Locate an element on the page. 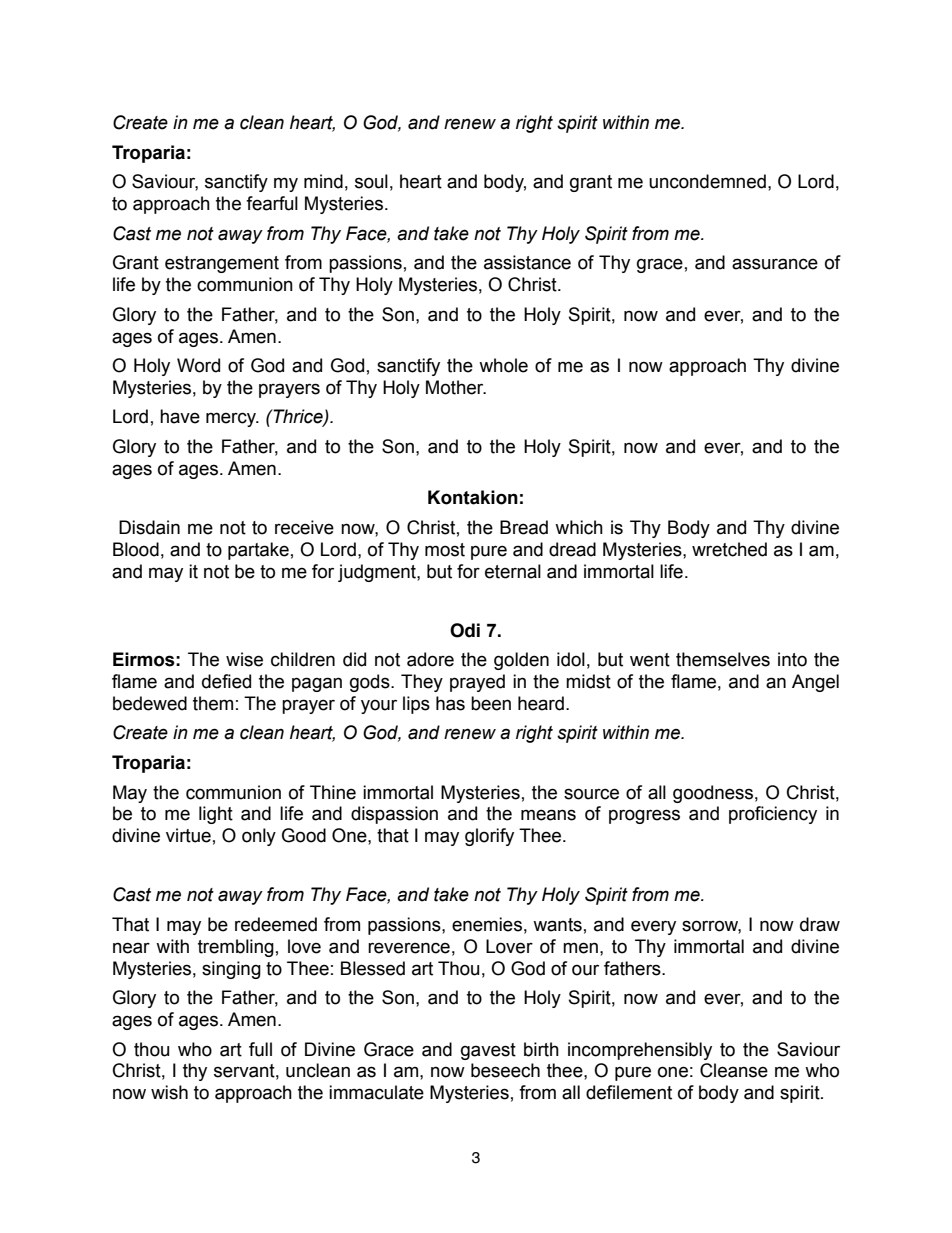  full is located at coordinates (260, 1049).
